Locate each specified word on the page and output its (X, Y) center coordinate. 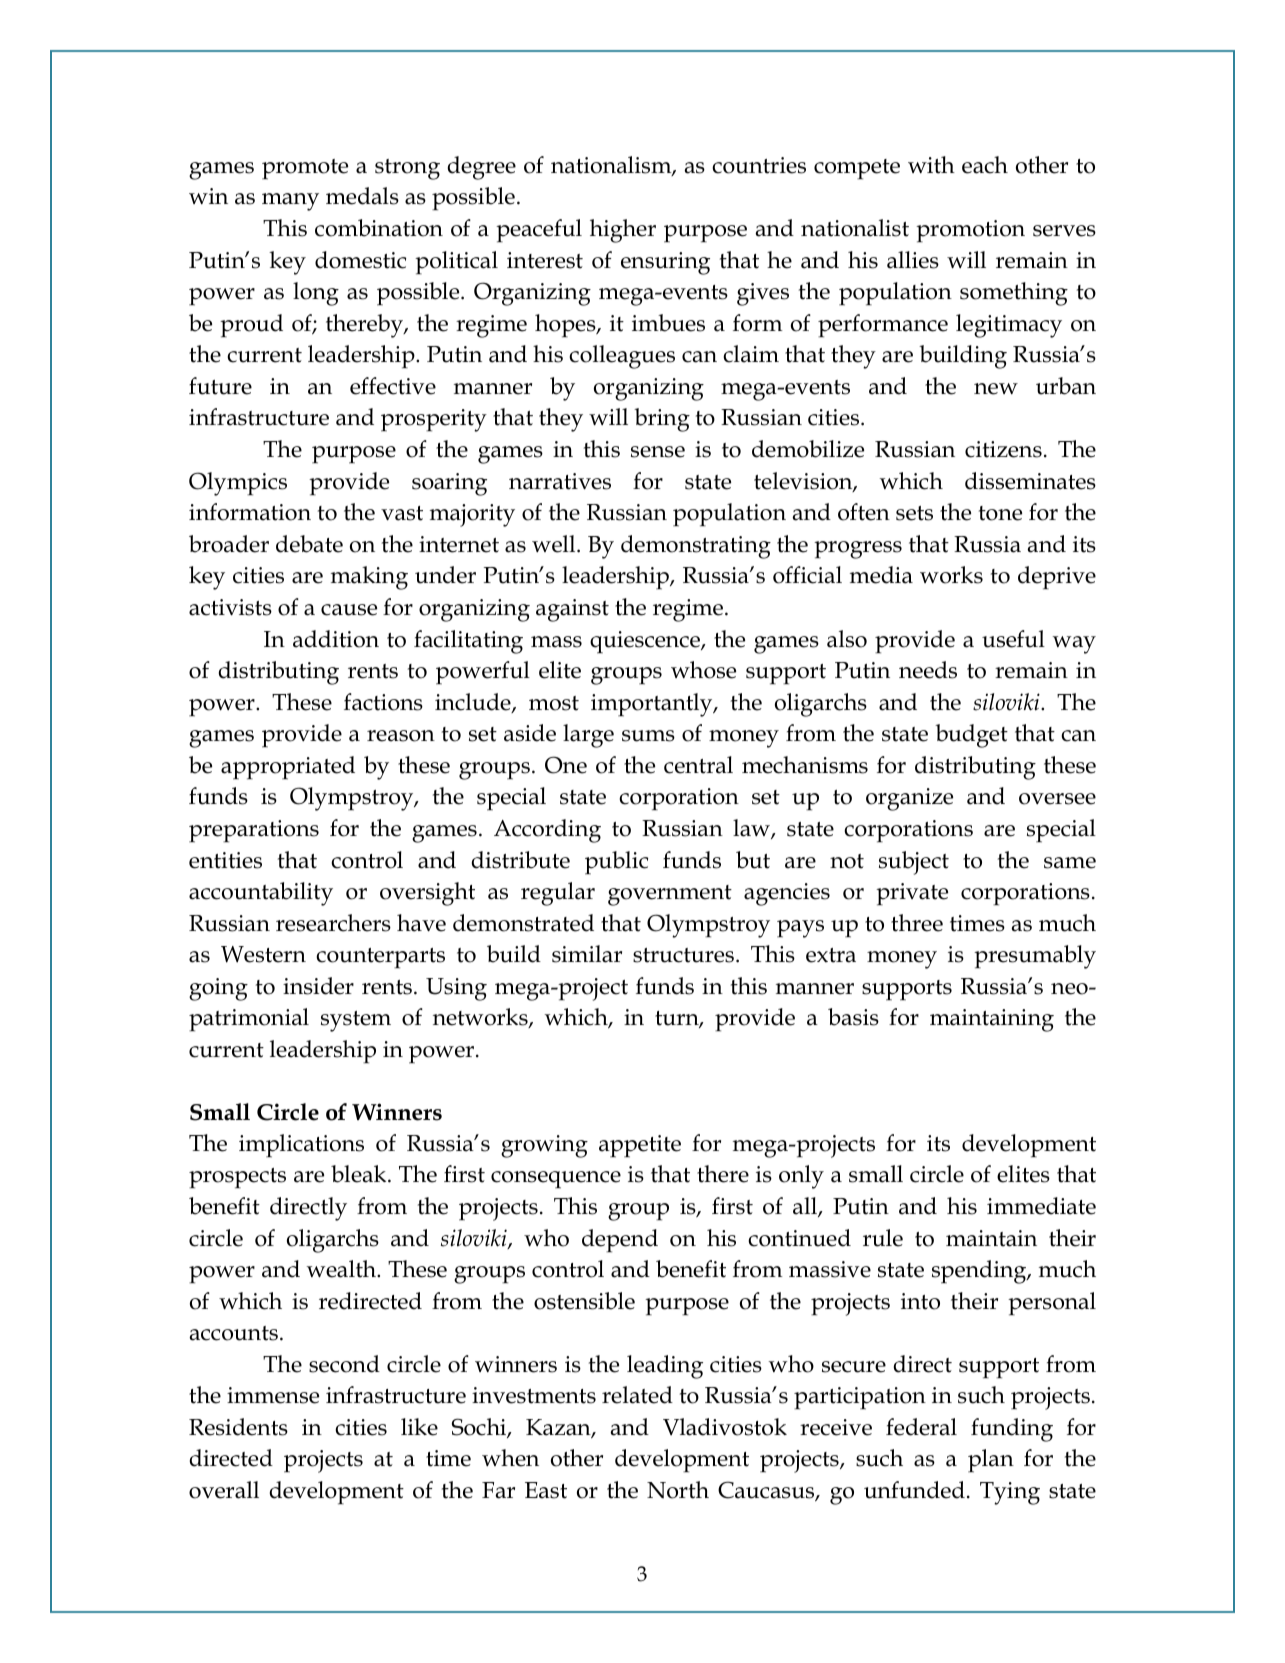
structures (683, 955)
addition (336, 639)
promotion (970, 231)
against (572, 610)
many (290, 202)
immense (273, 1395)
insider (318, 986)
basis (853, 1017)
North (678, 1490)
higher (623, 231)
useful (1013, 639)
